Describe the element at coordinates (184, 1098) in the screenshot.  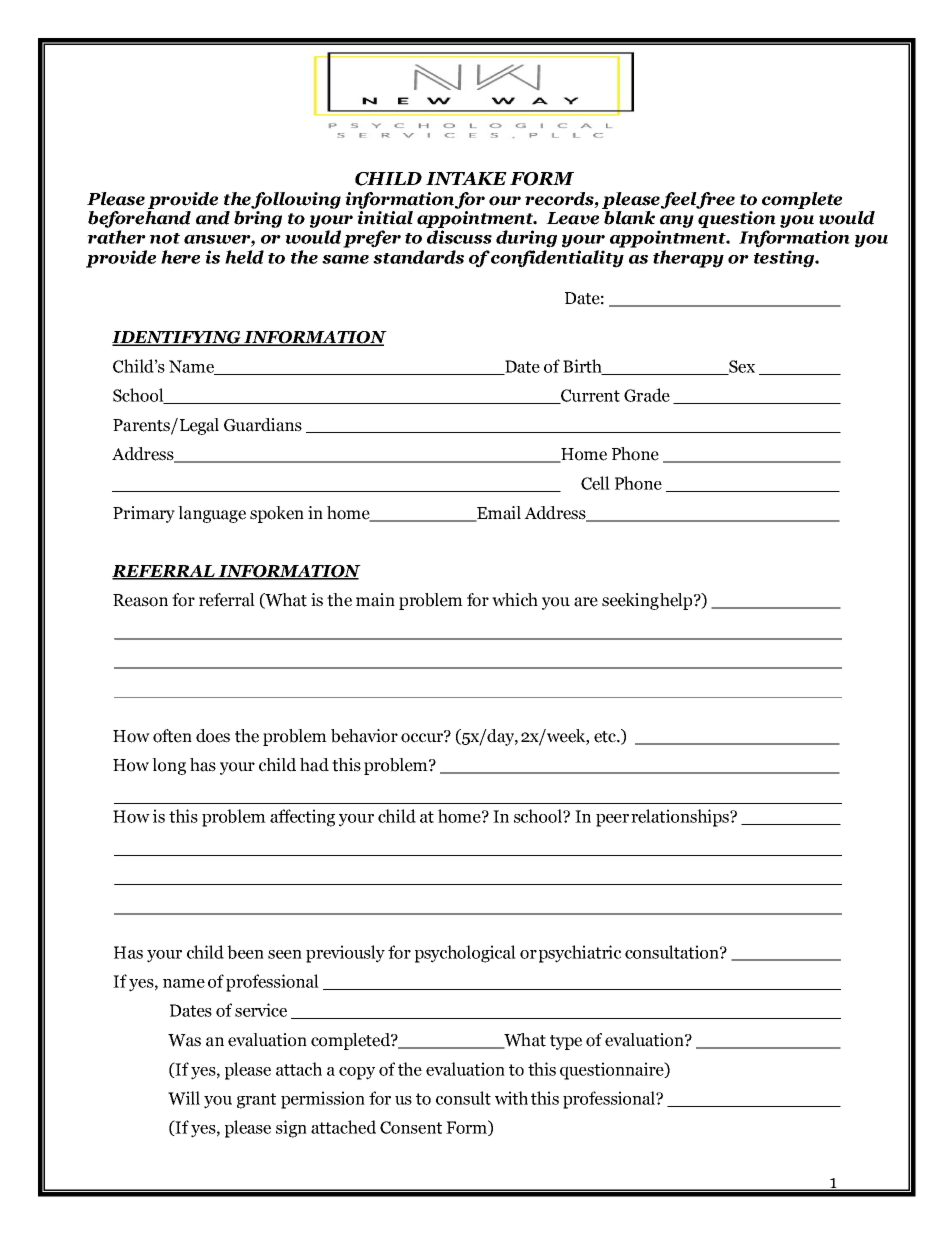
I see `Will` at that location.
